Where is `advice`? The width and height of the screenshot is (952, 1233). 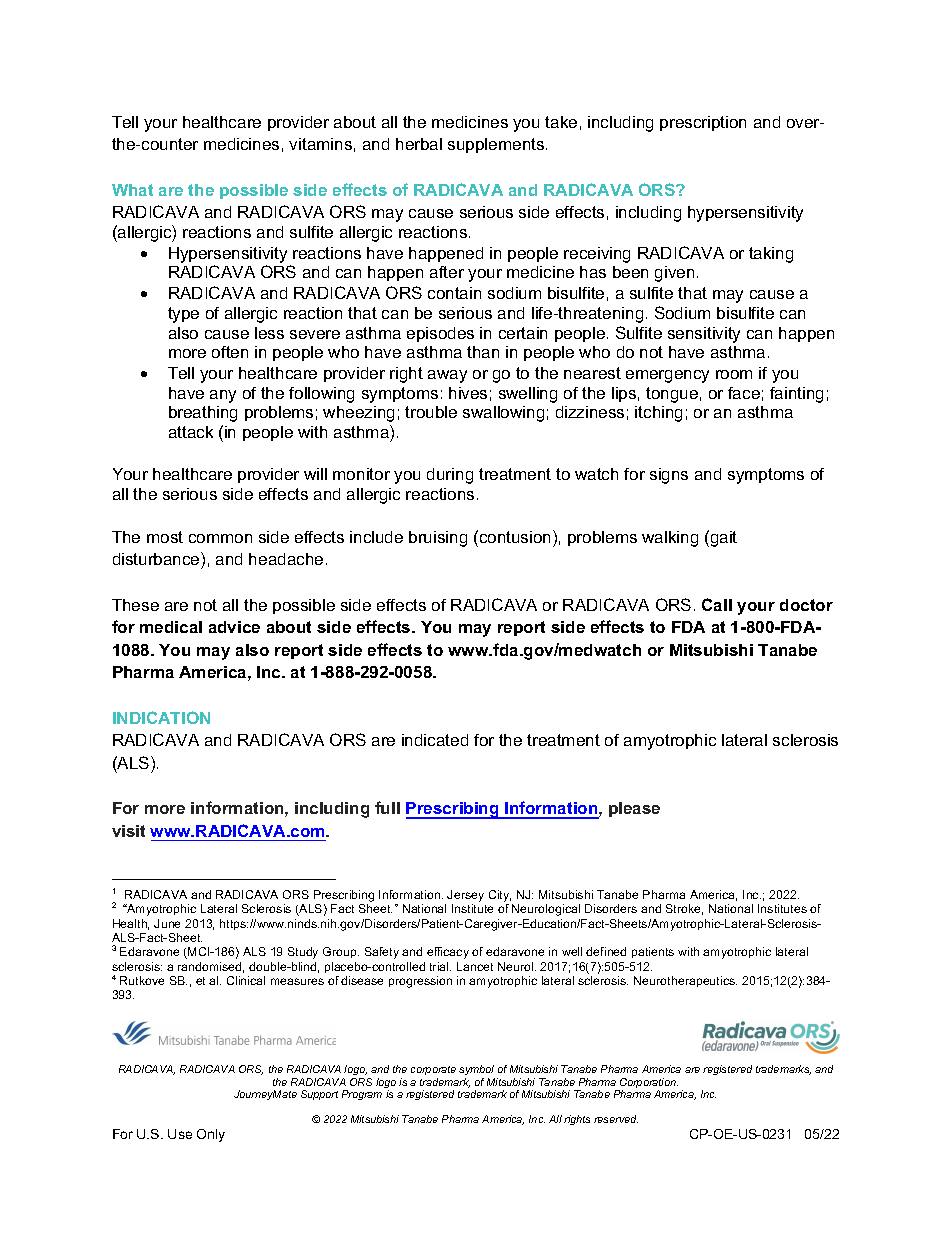
advice is located at coordinates (234, 627).
